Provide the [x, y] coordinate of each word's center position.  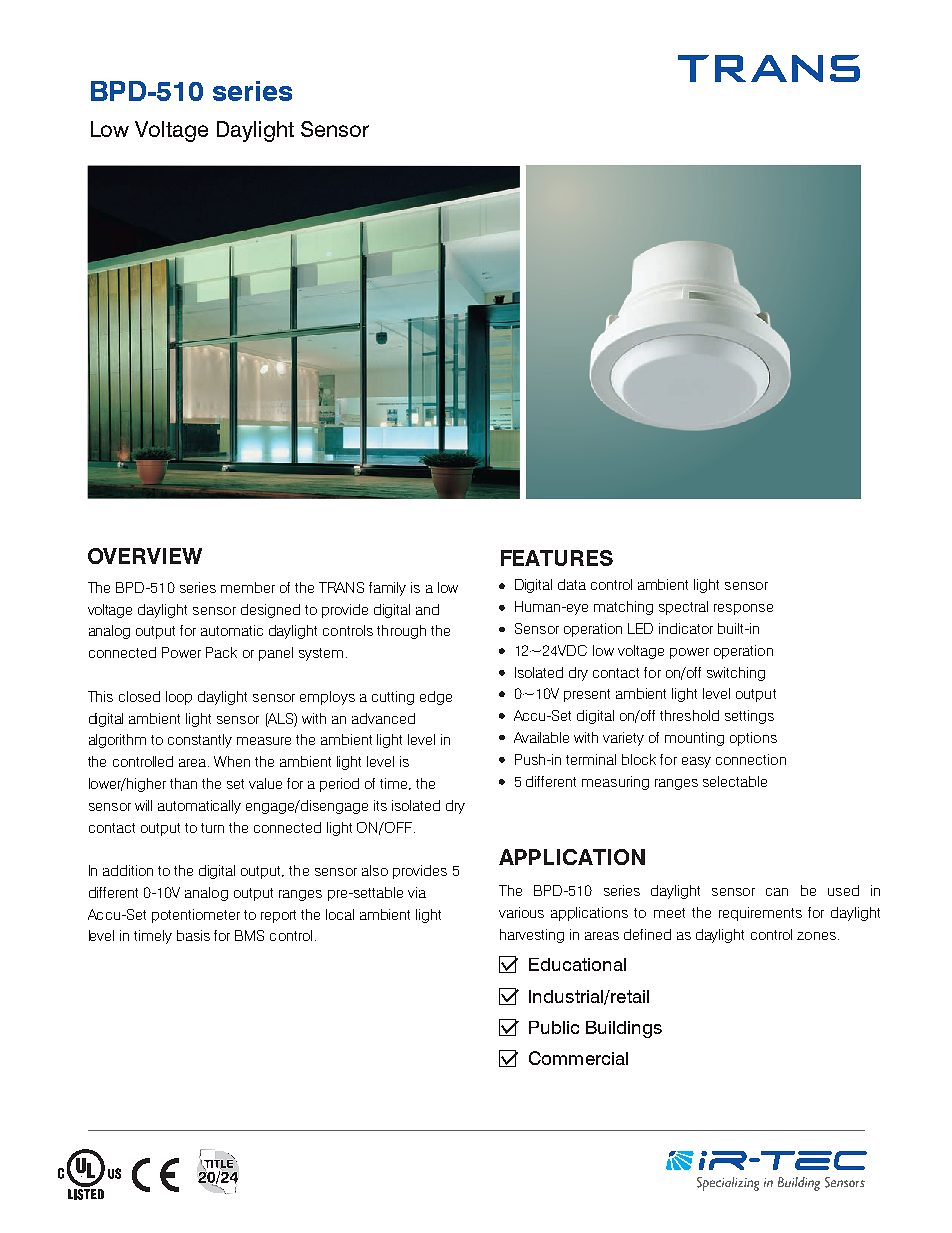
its [380, 805]
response [743, 609]
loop [179, 698]
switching [736, 674]
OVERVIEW [145, 556]
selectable [735, 781]
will [143, 805]
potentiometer [196, 916]
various [521, 912]
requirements [760, 914]
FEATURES [557, 558]
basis [193, 935]
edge [436, 698]
